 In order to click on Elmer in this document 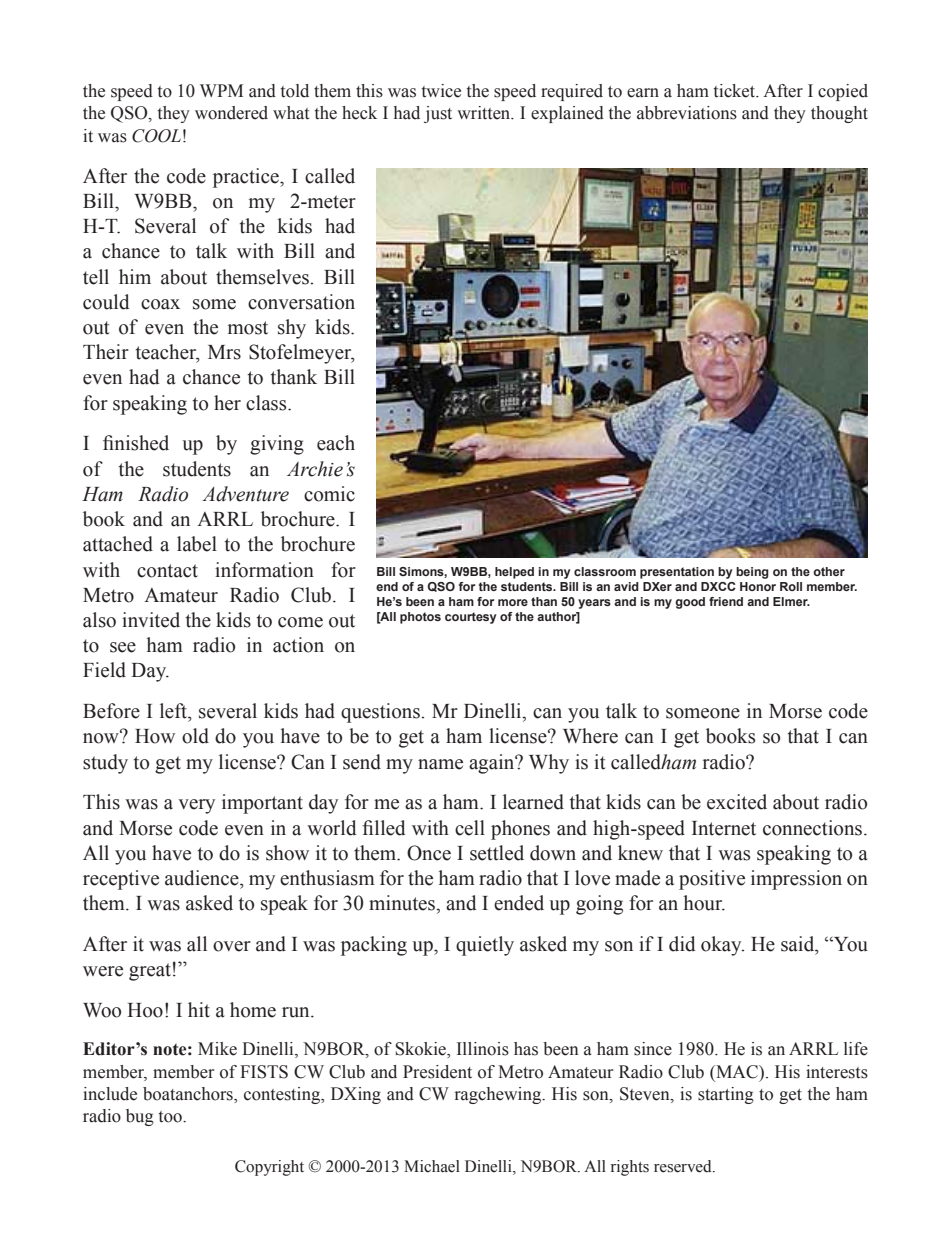, I will do `click(791, 601)`.
